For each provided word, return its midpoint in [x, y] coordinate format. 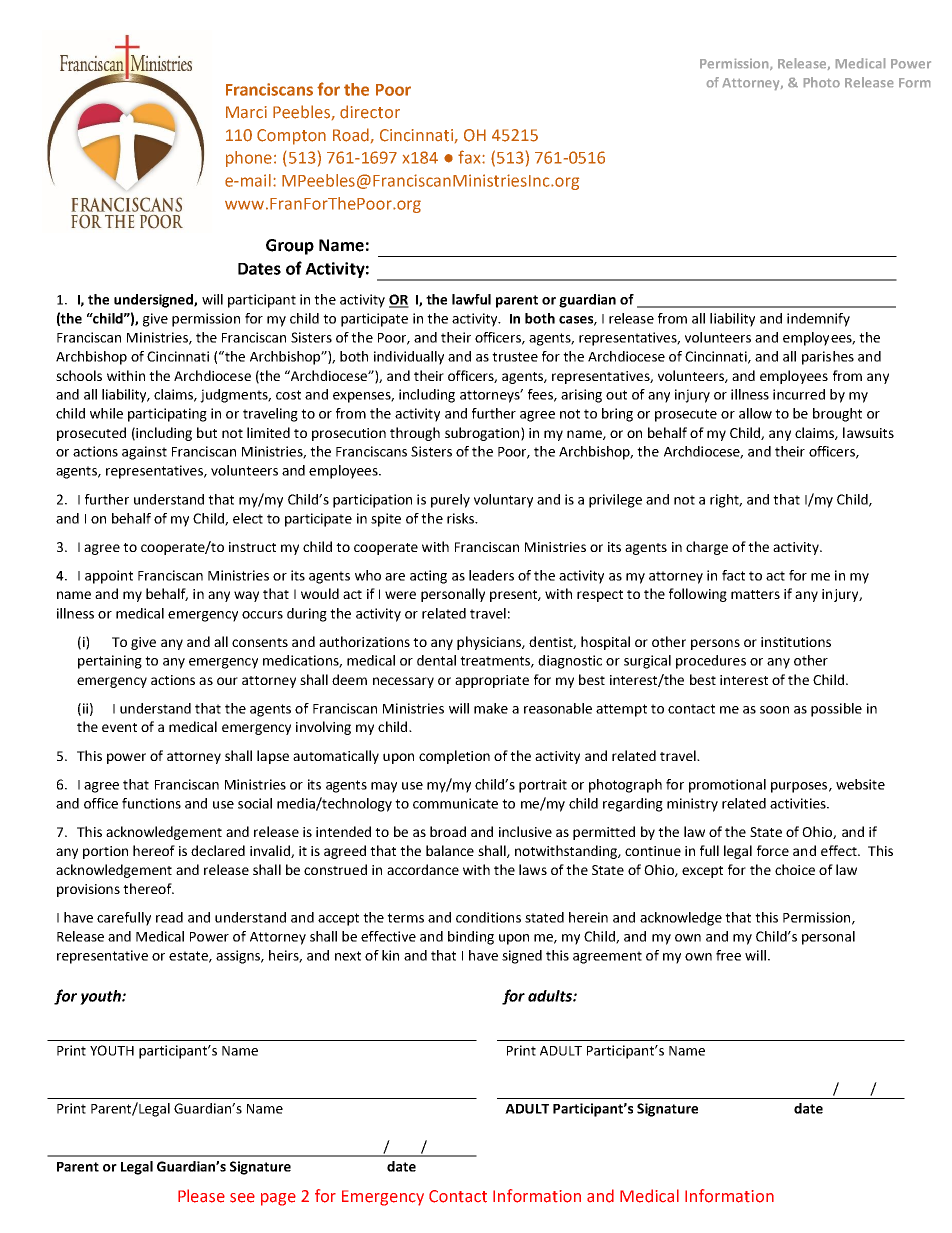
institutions [796, 642]
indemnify [818, 320]
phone [250, 159]
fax [470, 157]
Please [201, 1196]
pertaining [110, 662]
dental [436, 660]
